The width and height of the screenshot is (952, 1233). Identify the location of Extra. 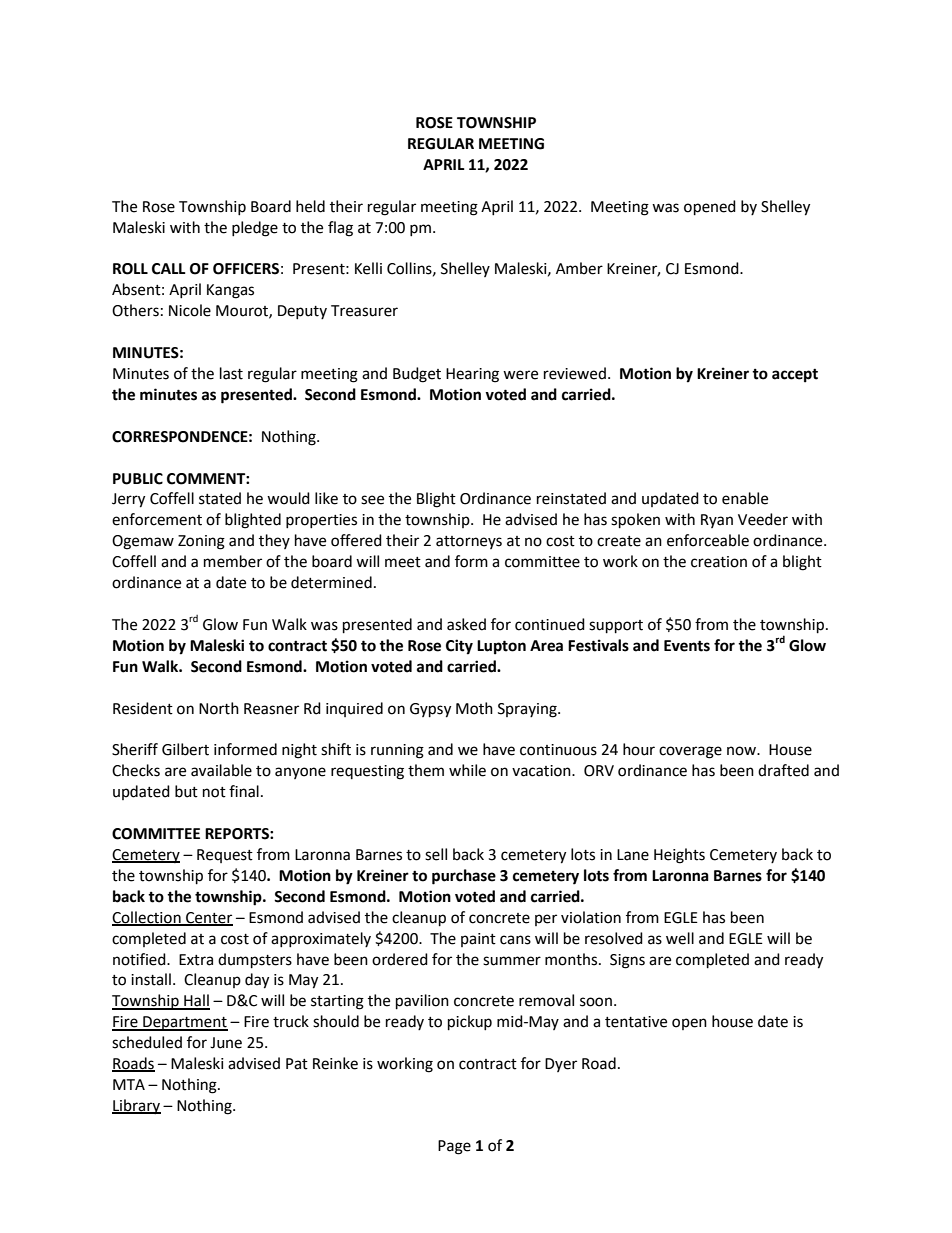
(196, 960).
